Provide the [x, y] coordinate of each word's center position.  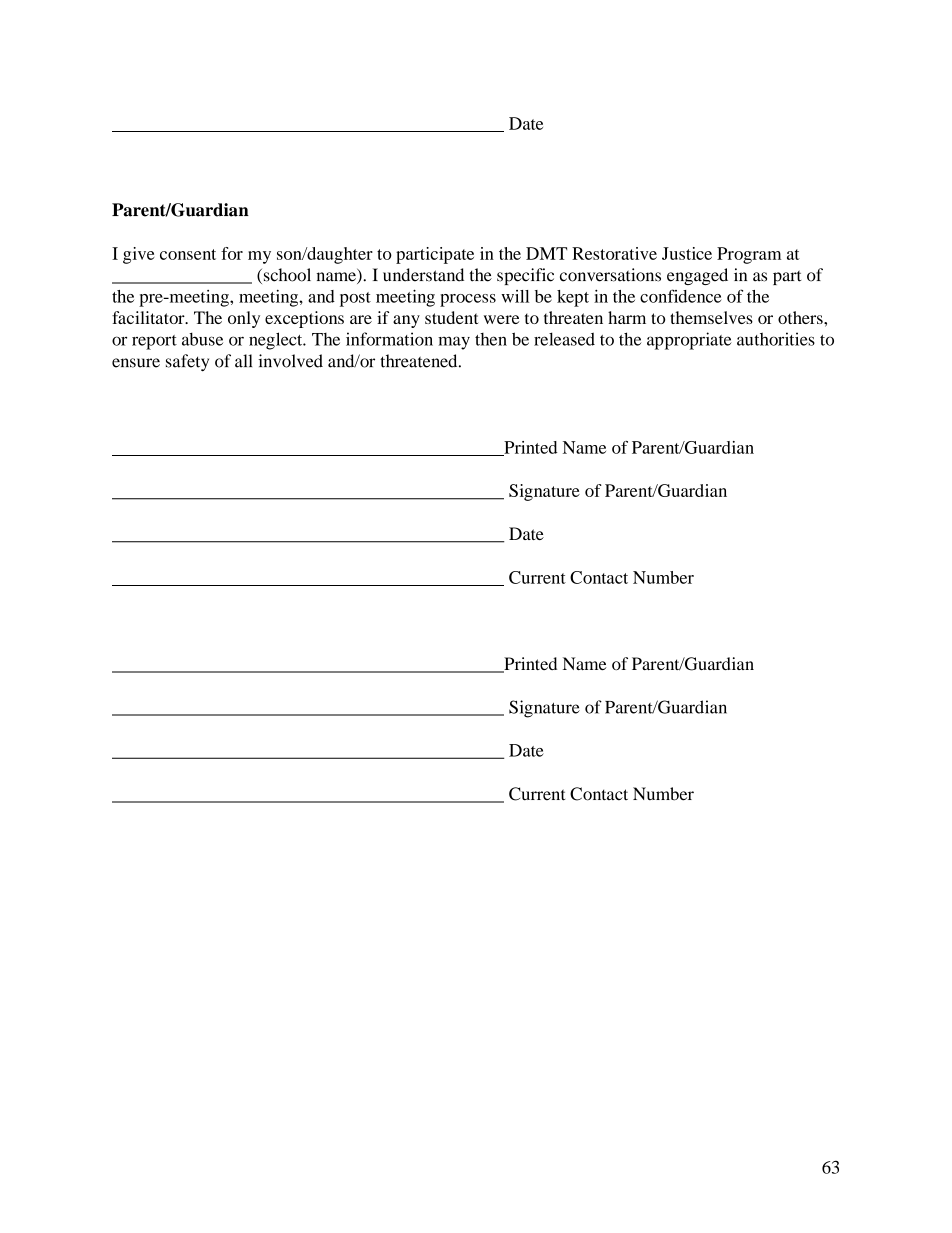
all [243, 361]
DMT [546, 253]
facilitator [149, 317]
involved [290, 361]
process [468, 300]
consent [188, 254]
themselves [711, 317]
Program [749, 255]
